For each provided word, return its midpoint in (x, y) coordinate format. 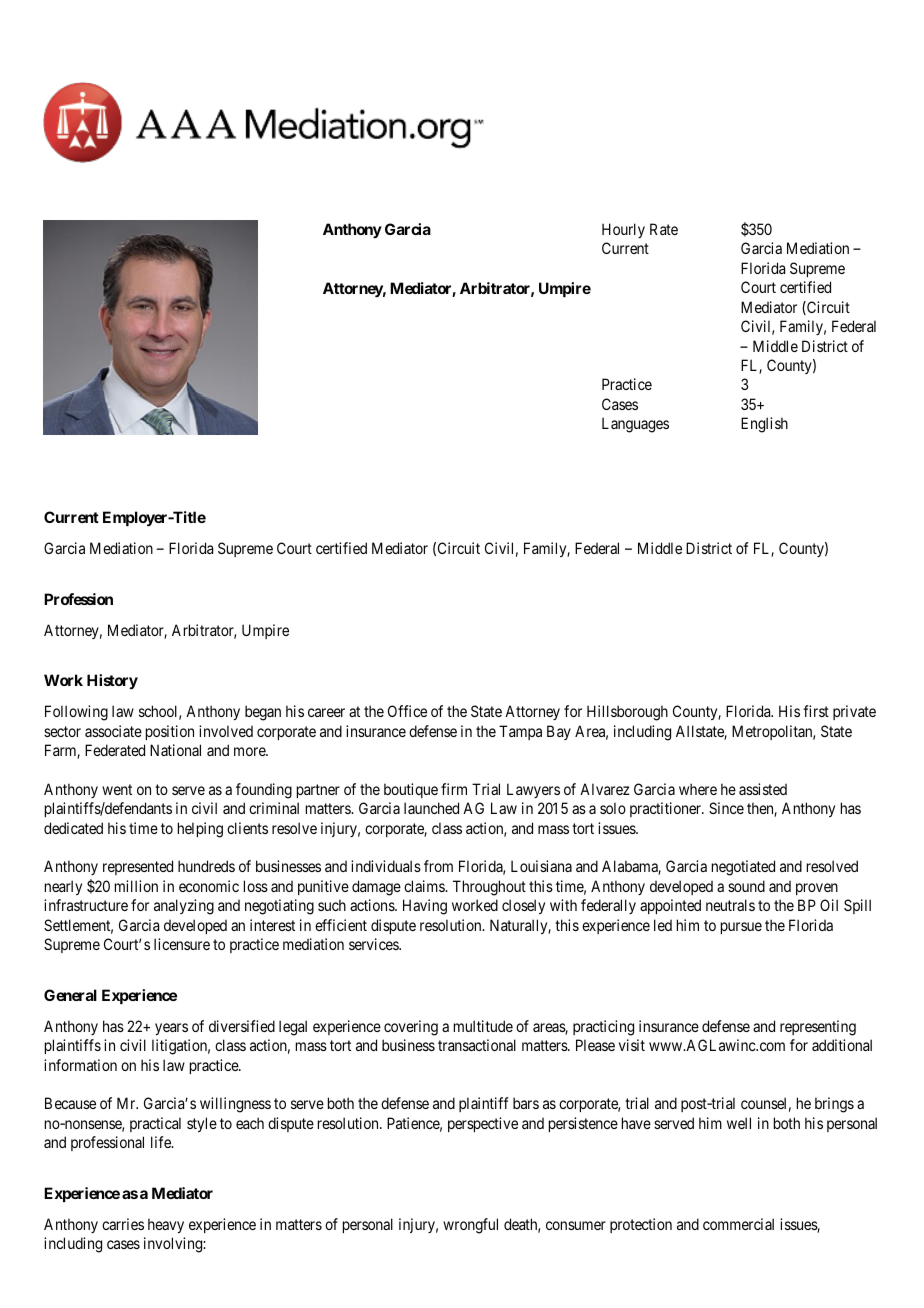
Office (407, 711)
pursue (741, 928)
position (170, 732)
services (374, 944)
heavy (166, 1225)
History (112, 681)
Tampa (520, 732)
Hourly (623, 230)
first (816, 711)
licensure (182, 944)
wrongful (470, 1226)
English (764, 425)
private (854, 712)
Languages (635, 425)
